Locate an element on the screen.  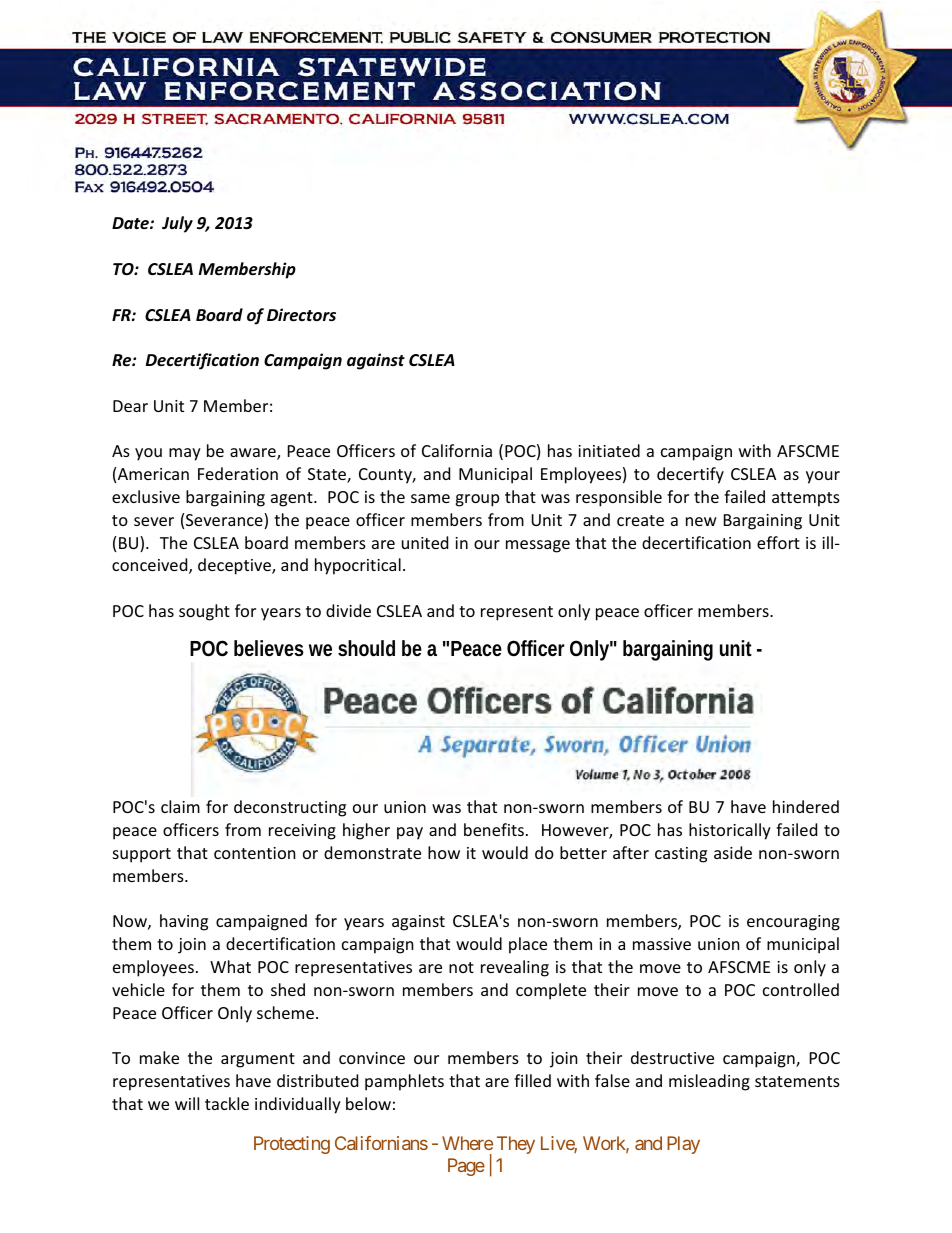
Where is located at coordinates (467, 1143).
